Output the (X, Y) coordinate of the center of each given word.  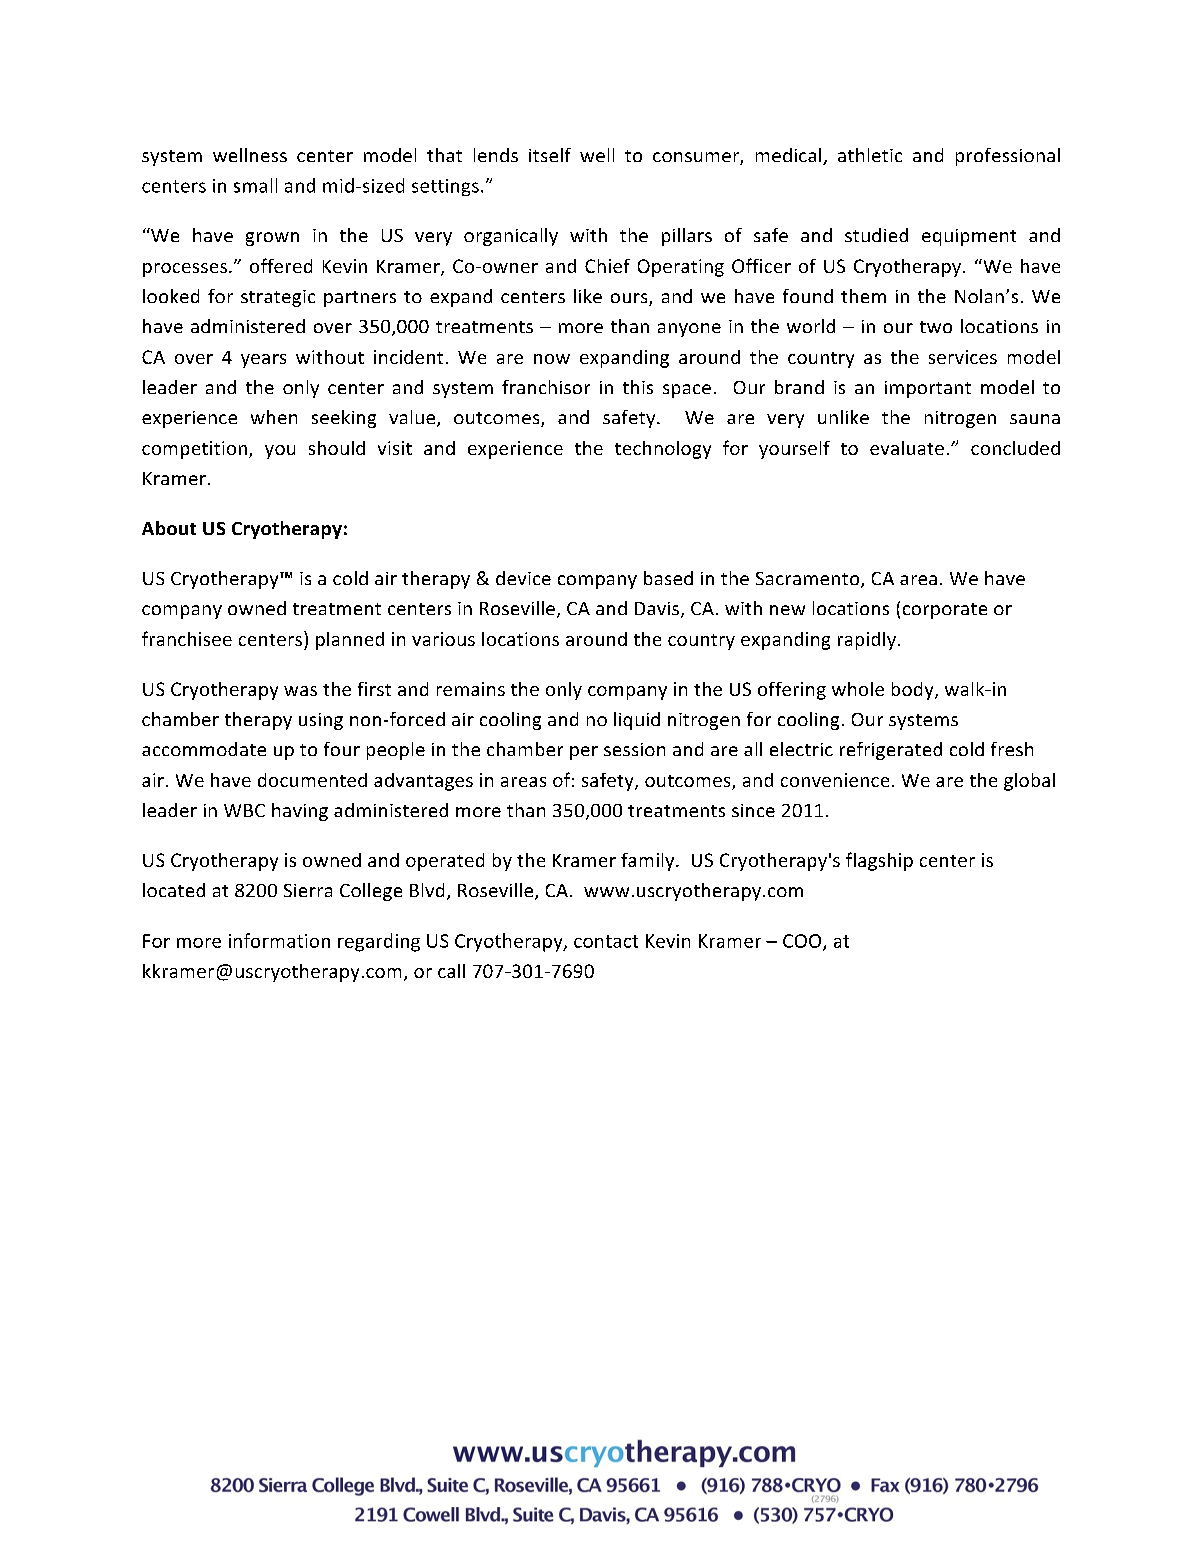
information (279, 940)
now (552, 359)
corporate (945, 611)
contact (606, 941)
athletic (870, 155)
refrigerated (891, 751)
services (963, 357)
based (668, 578)
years (263, 361)
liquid (637, 721)
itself (550, 155)
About (169, 528)
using (321, 721)
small (255, 185)
